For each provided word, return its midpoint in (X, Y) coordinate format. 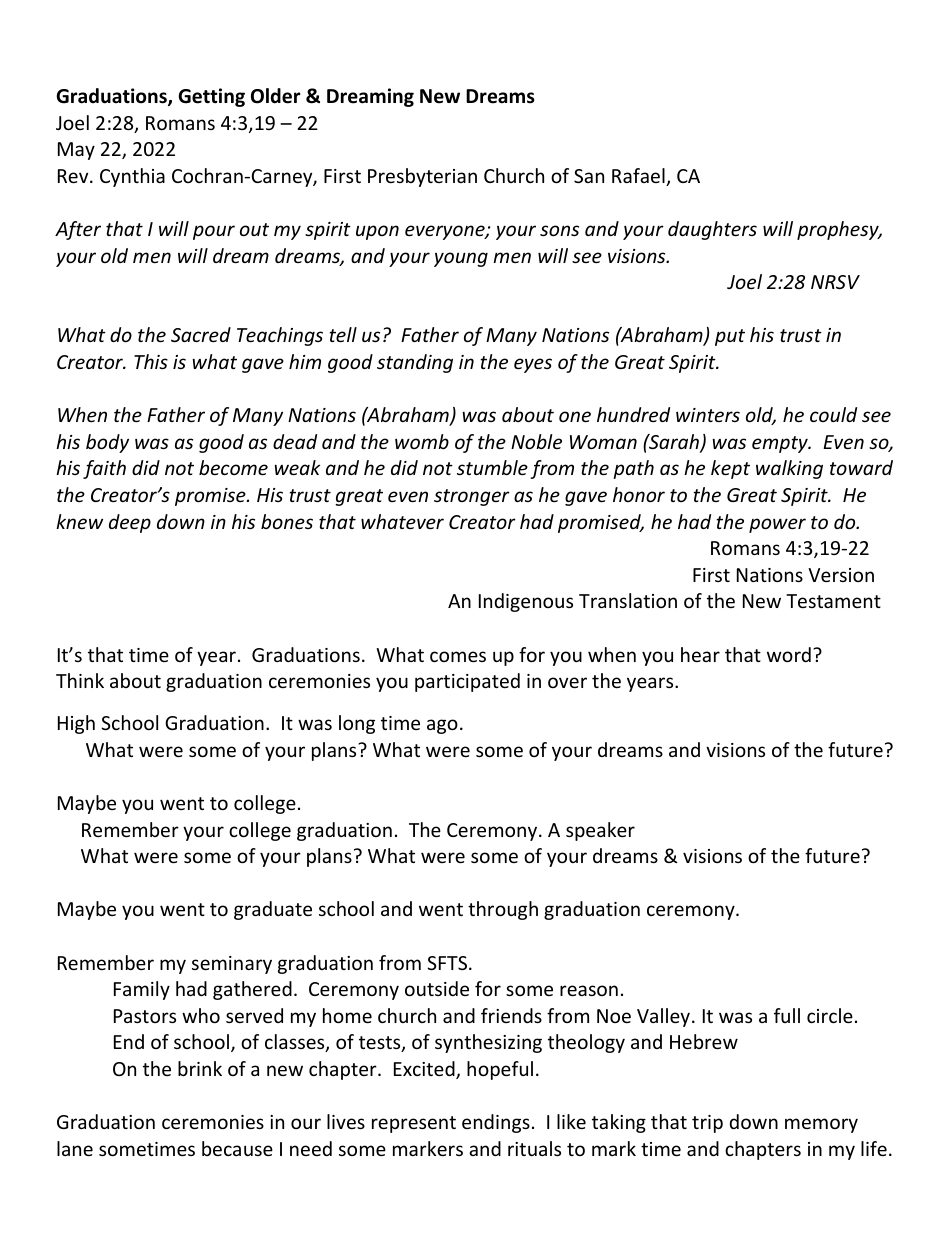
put (730, 337)
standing (415, 363)
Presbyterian (422, 177)
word (789, 654)
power (777, 525)
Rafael (639, 177)
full (787, 1015)
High (76, 724)
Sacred (201, 334)
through (503, 910)
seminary (232, 965)
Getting (211, 97)
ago (442, 726)
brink (200, 1068)
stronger (472, 497)
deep (130, 523)
